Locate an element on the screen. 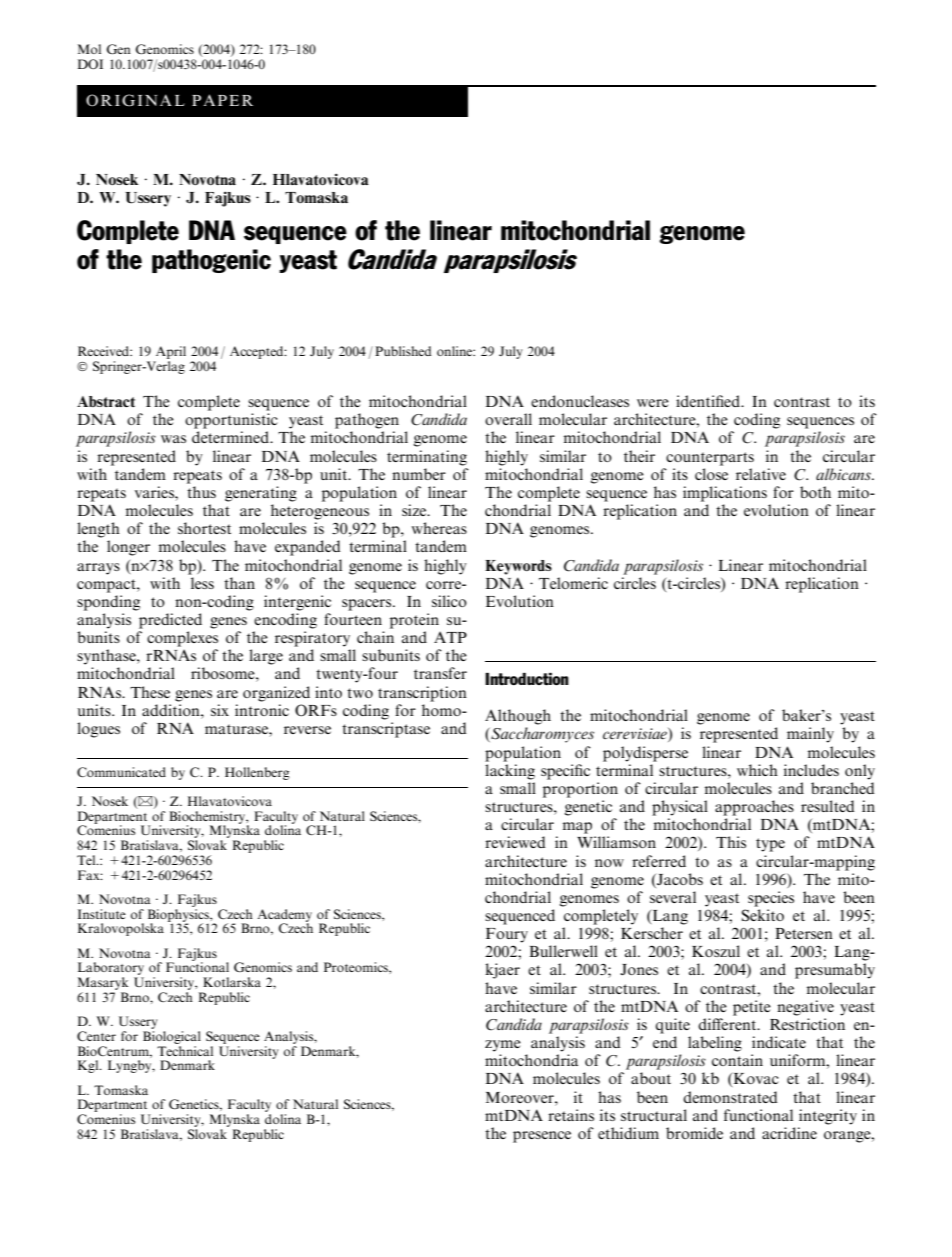  were is located at coordinates (653, 403).
